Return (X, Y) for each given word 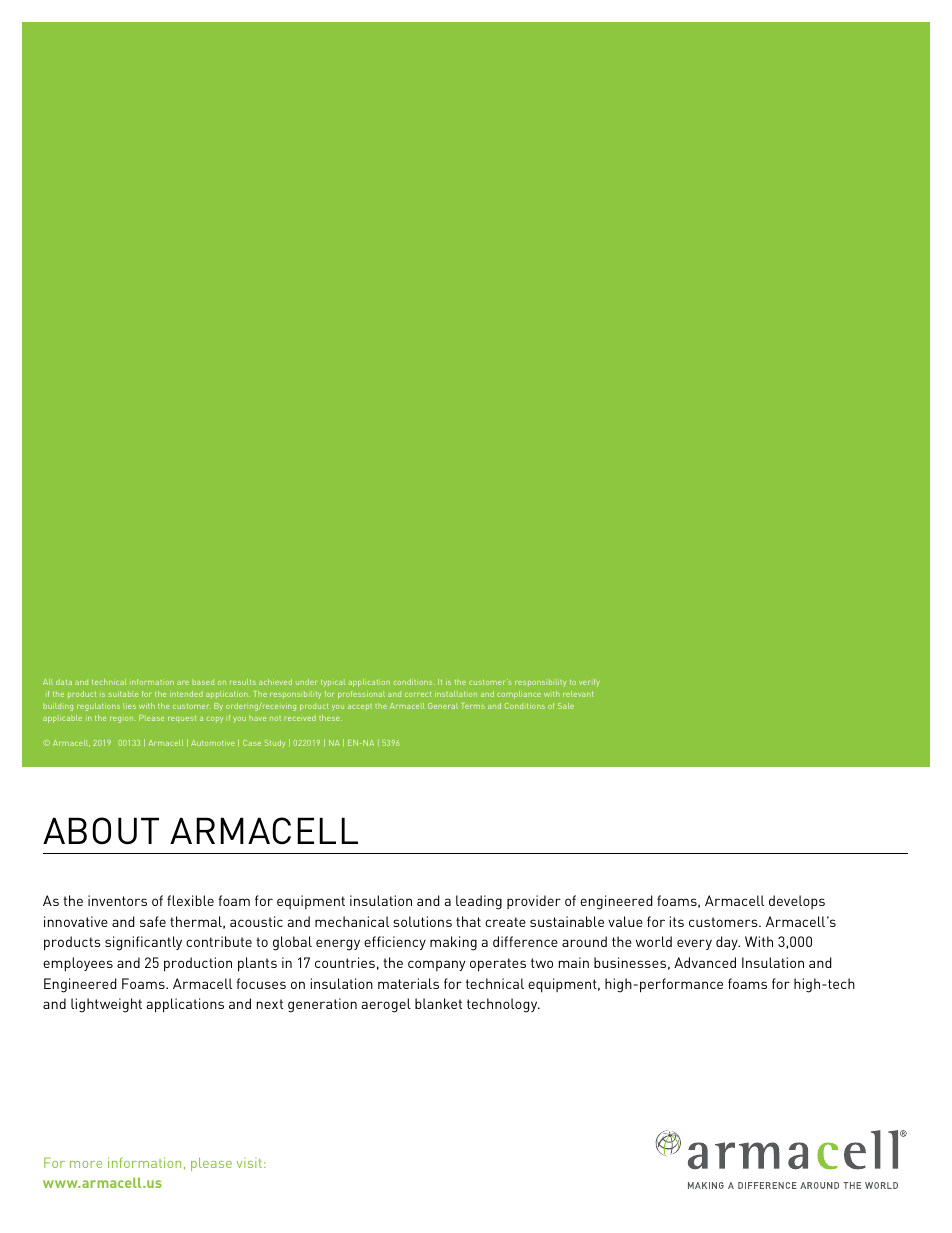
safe (153, 921)
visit (249, 1163)
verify (589, 683)
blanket (438, 1003)
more (86, 1164)
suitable (123, 694)
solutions (422, 921)
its (677, 921)
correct (418, 694)
